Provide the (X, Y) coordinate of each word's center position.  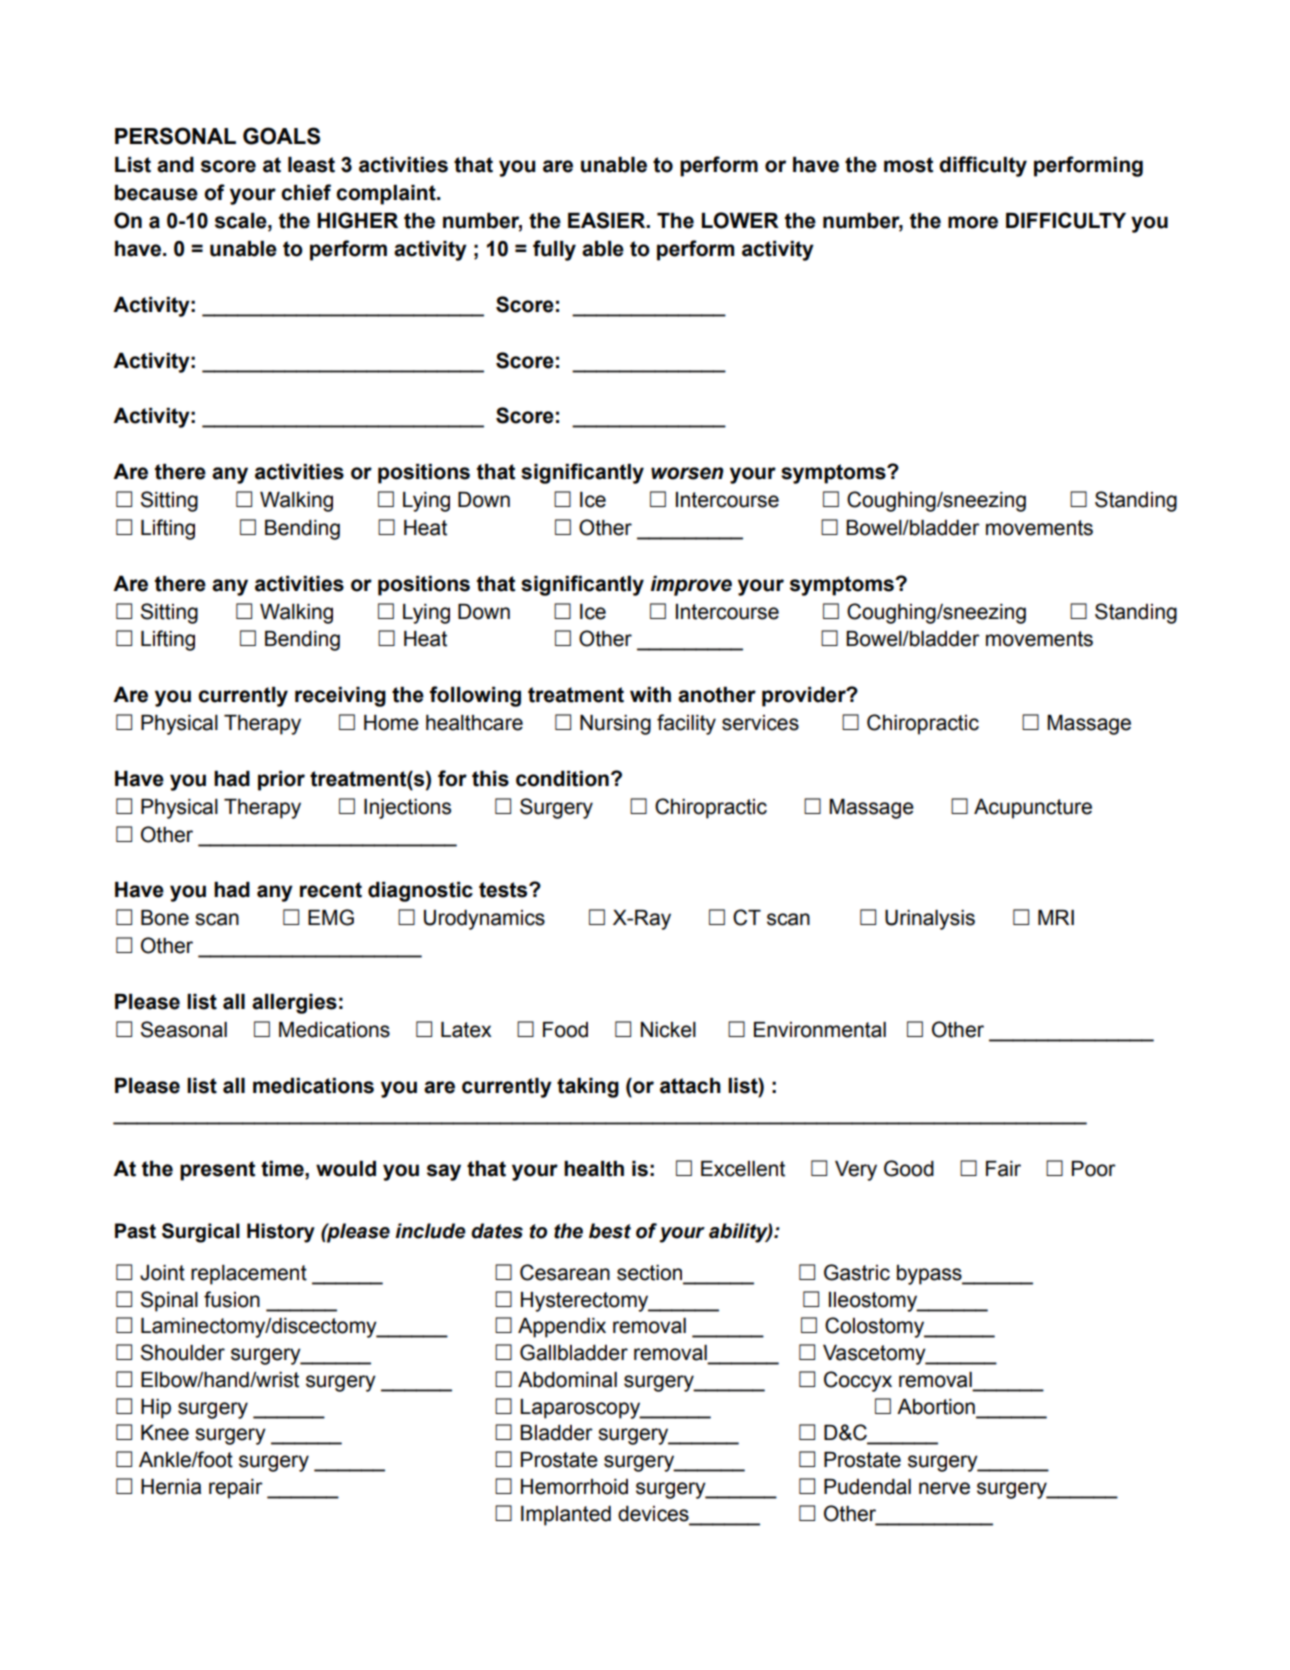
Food (565, 1030)
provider (805, 697)
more (973, 222)
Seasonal (184, 1029)
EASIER (608, 220)
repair (236, 1489)
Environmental (820, 1030)
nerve (944, 1488)
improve (691, 586)
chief (306, 192)
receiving (340, 697)
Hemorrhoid (574, 1487)
